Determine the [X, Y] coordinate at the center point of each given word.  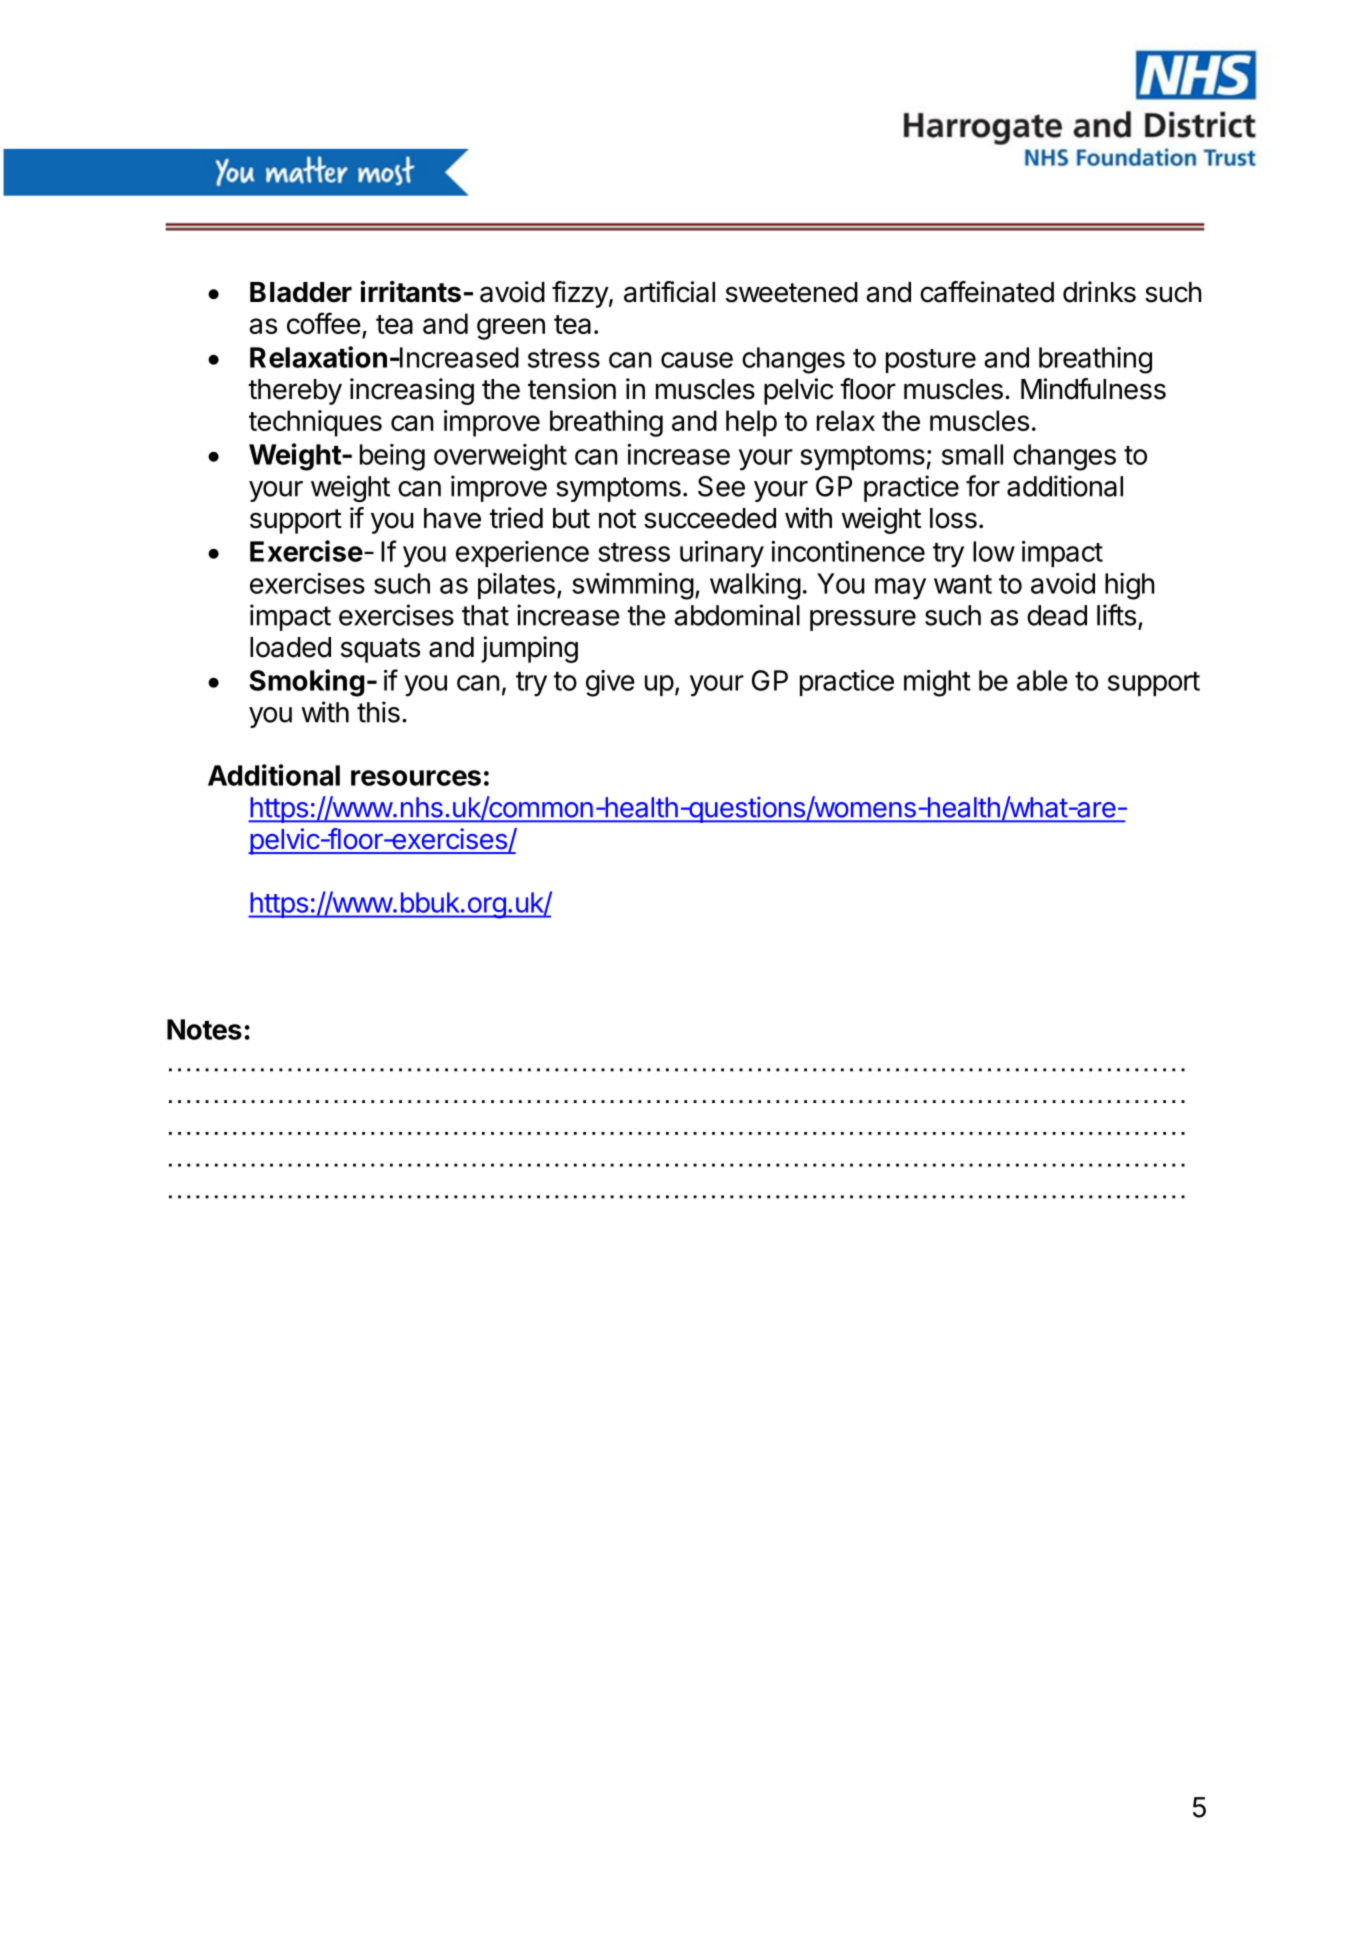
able [1042, 680]
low [994, 551]
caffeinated [987, 292]
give [610, 683]
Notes [204, 1029]
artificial [669, 292]
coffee [324, 323]
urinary [722, 554]
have [452, 518]
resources [416, 778]
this [378, 712]
